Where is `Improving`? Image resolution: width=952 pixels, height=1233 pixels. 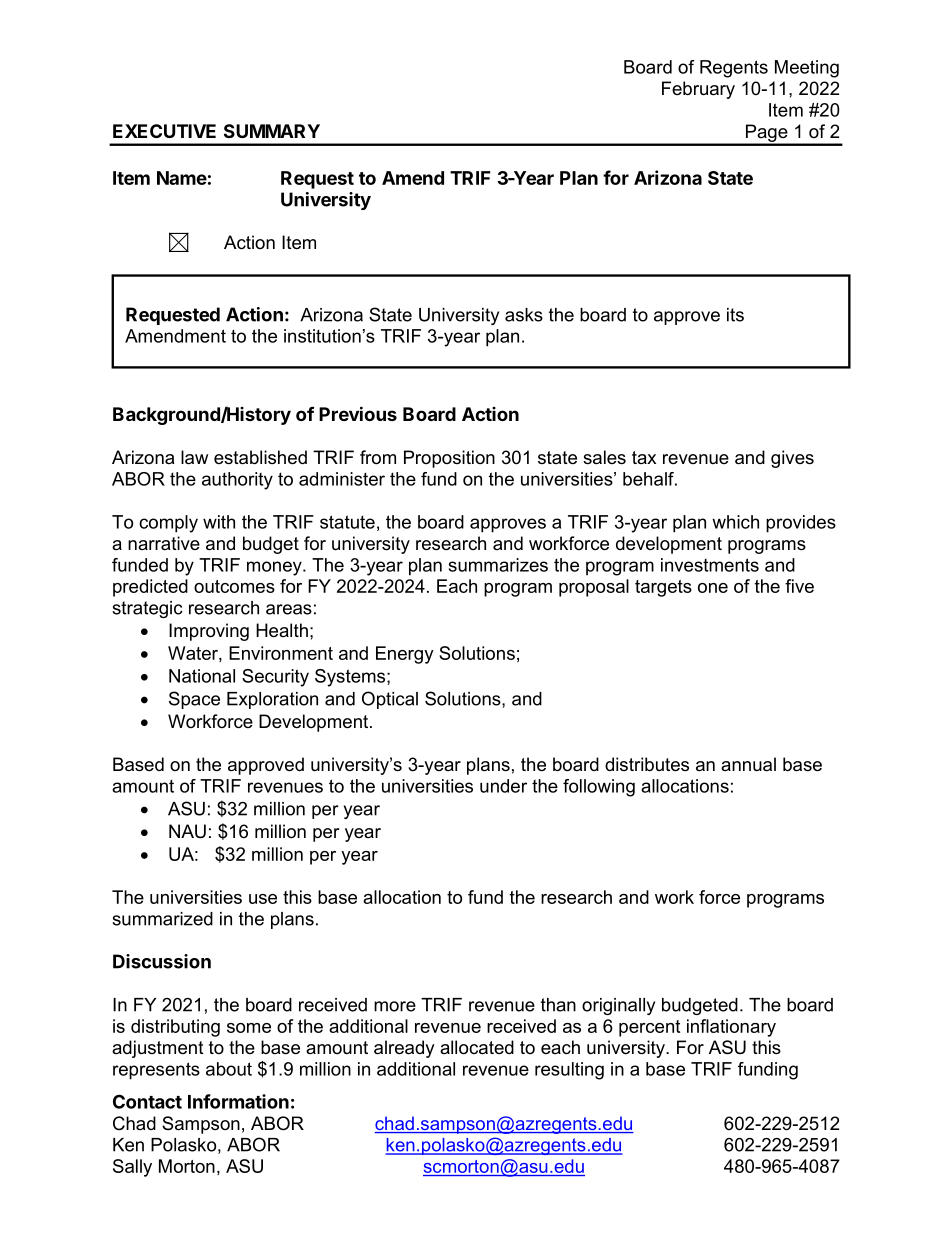 Improving is located at coordinates (209, 632).
